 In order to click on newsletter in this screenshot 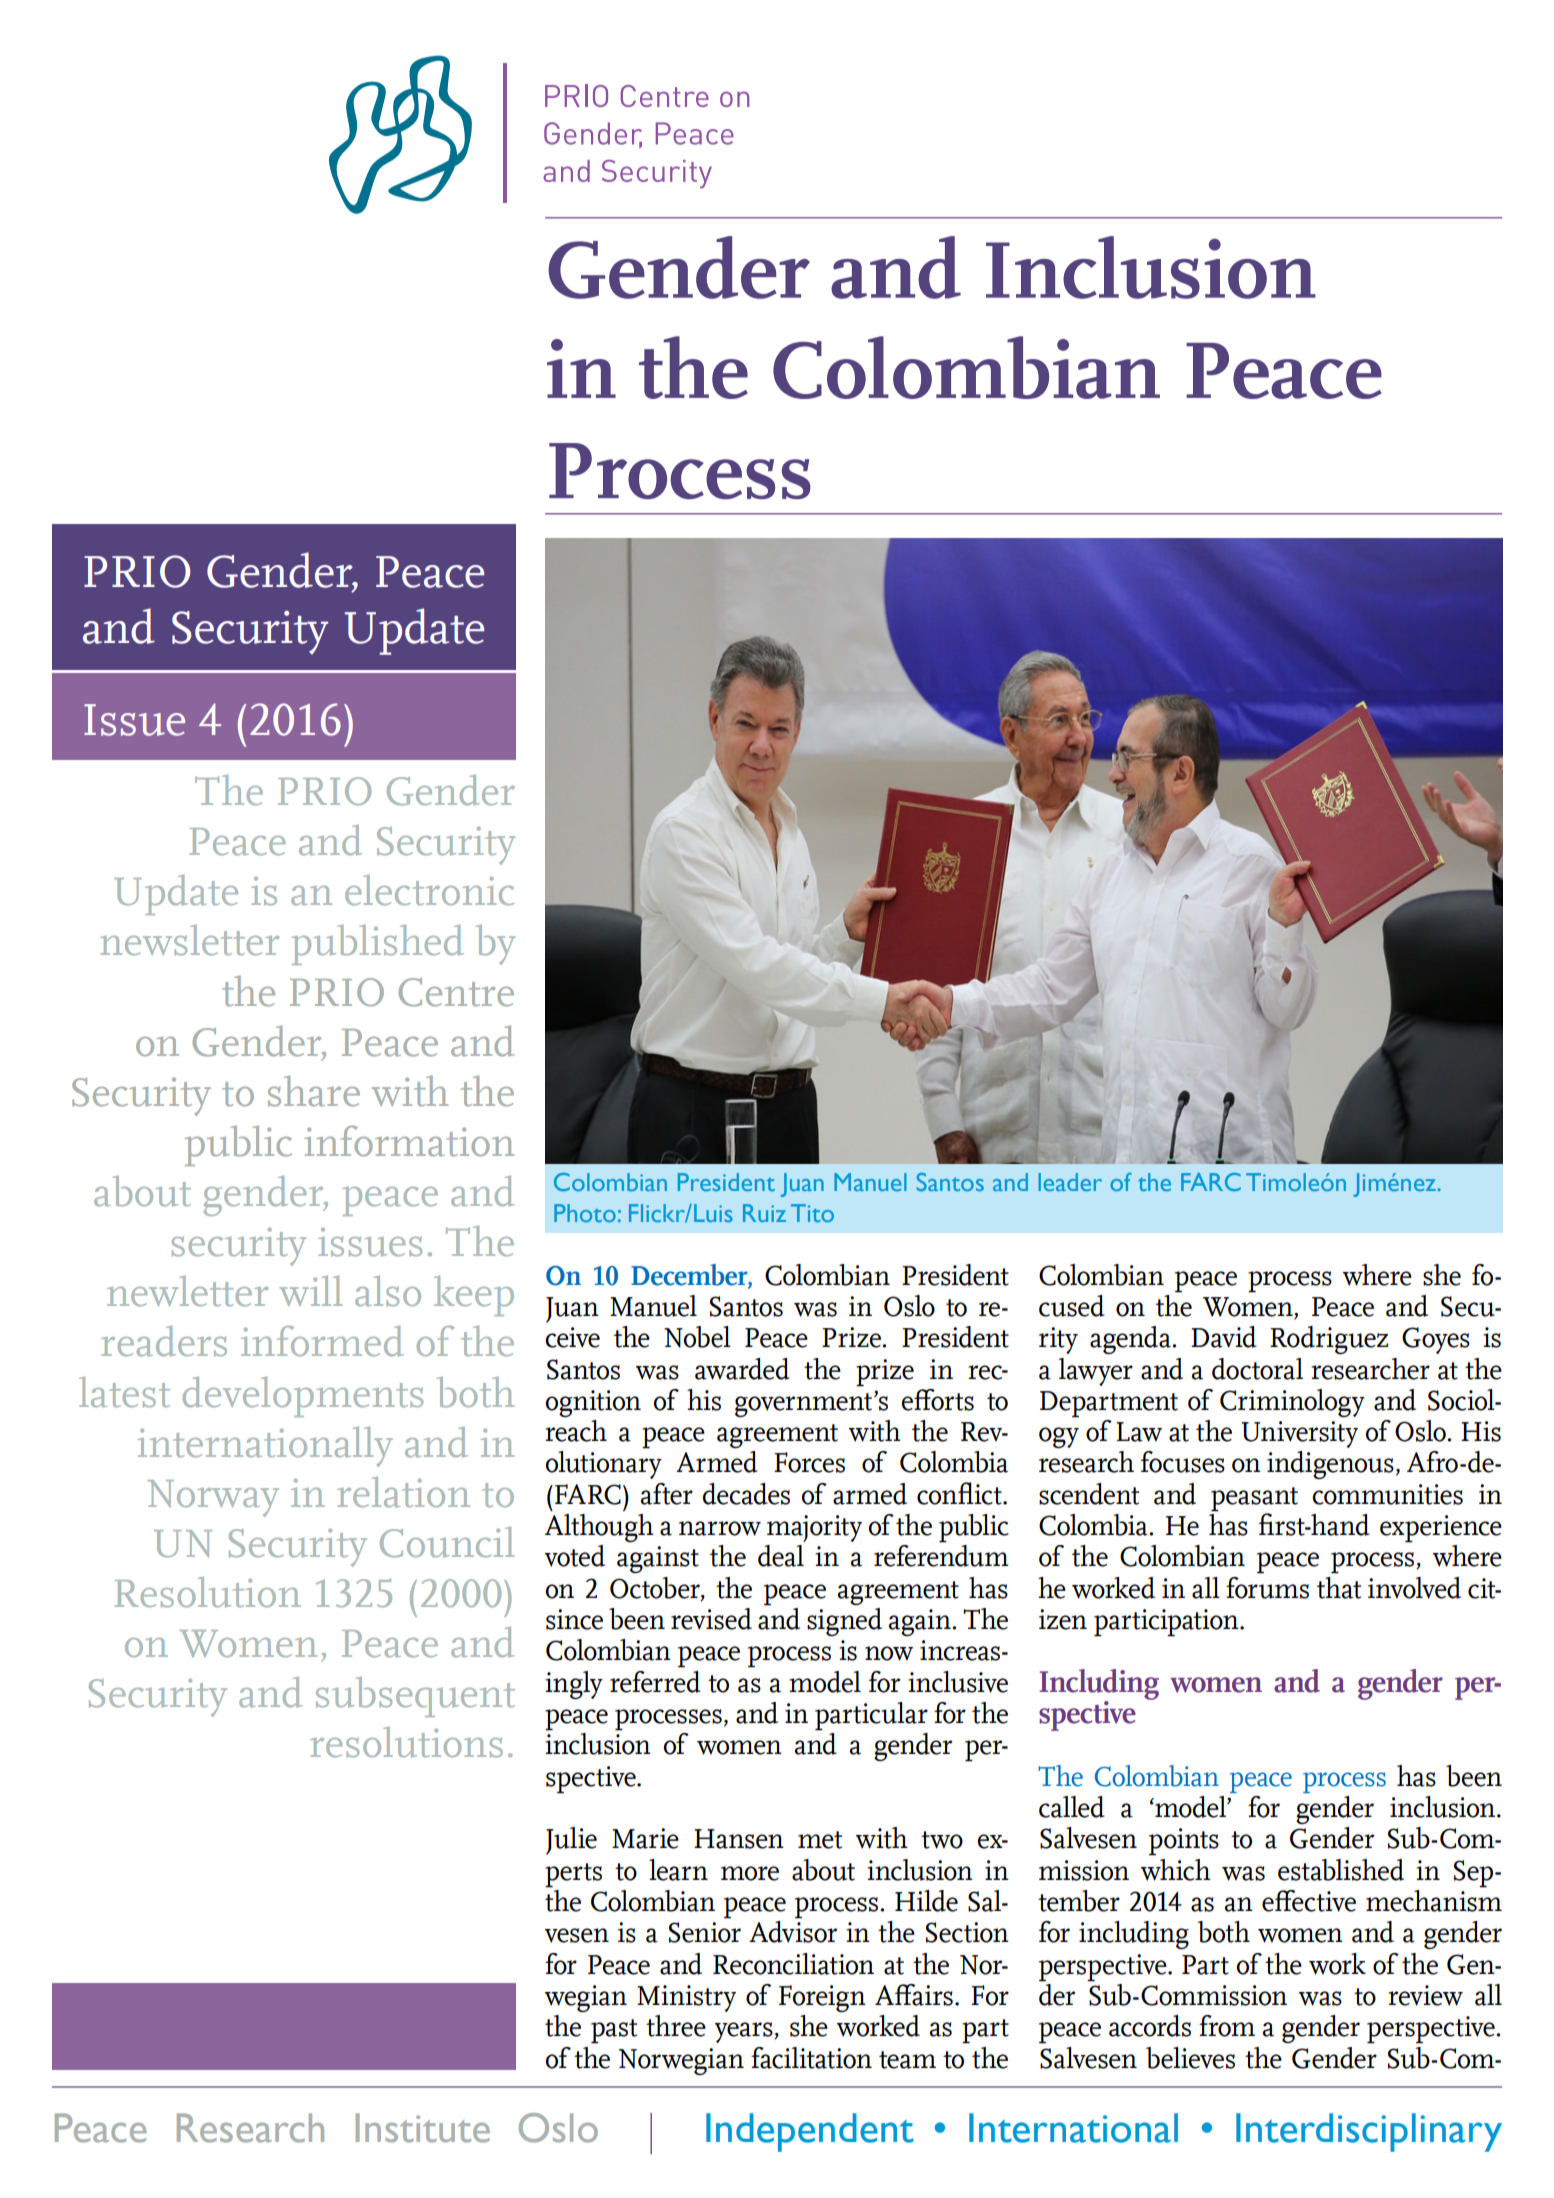, I will do `click(190, 940)`.
